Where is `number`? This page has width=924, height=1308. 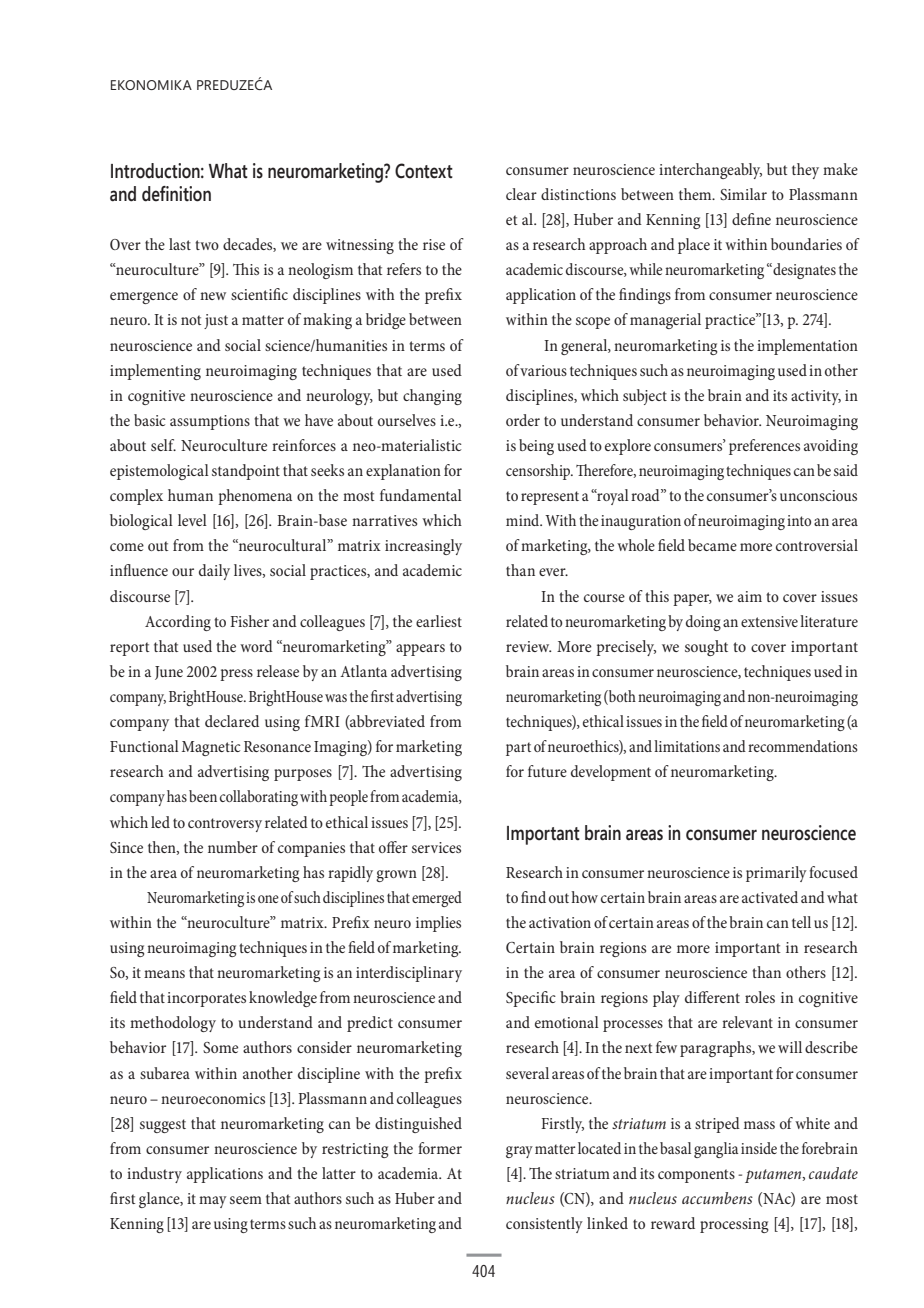 number is located at coordinates (233, 847).
